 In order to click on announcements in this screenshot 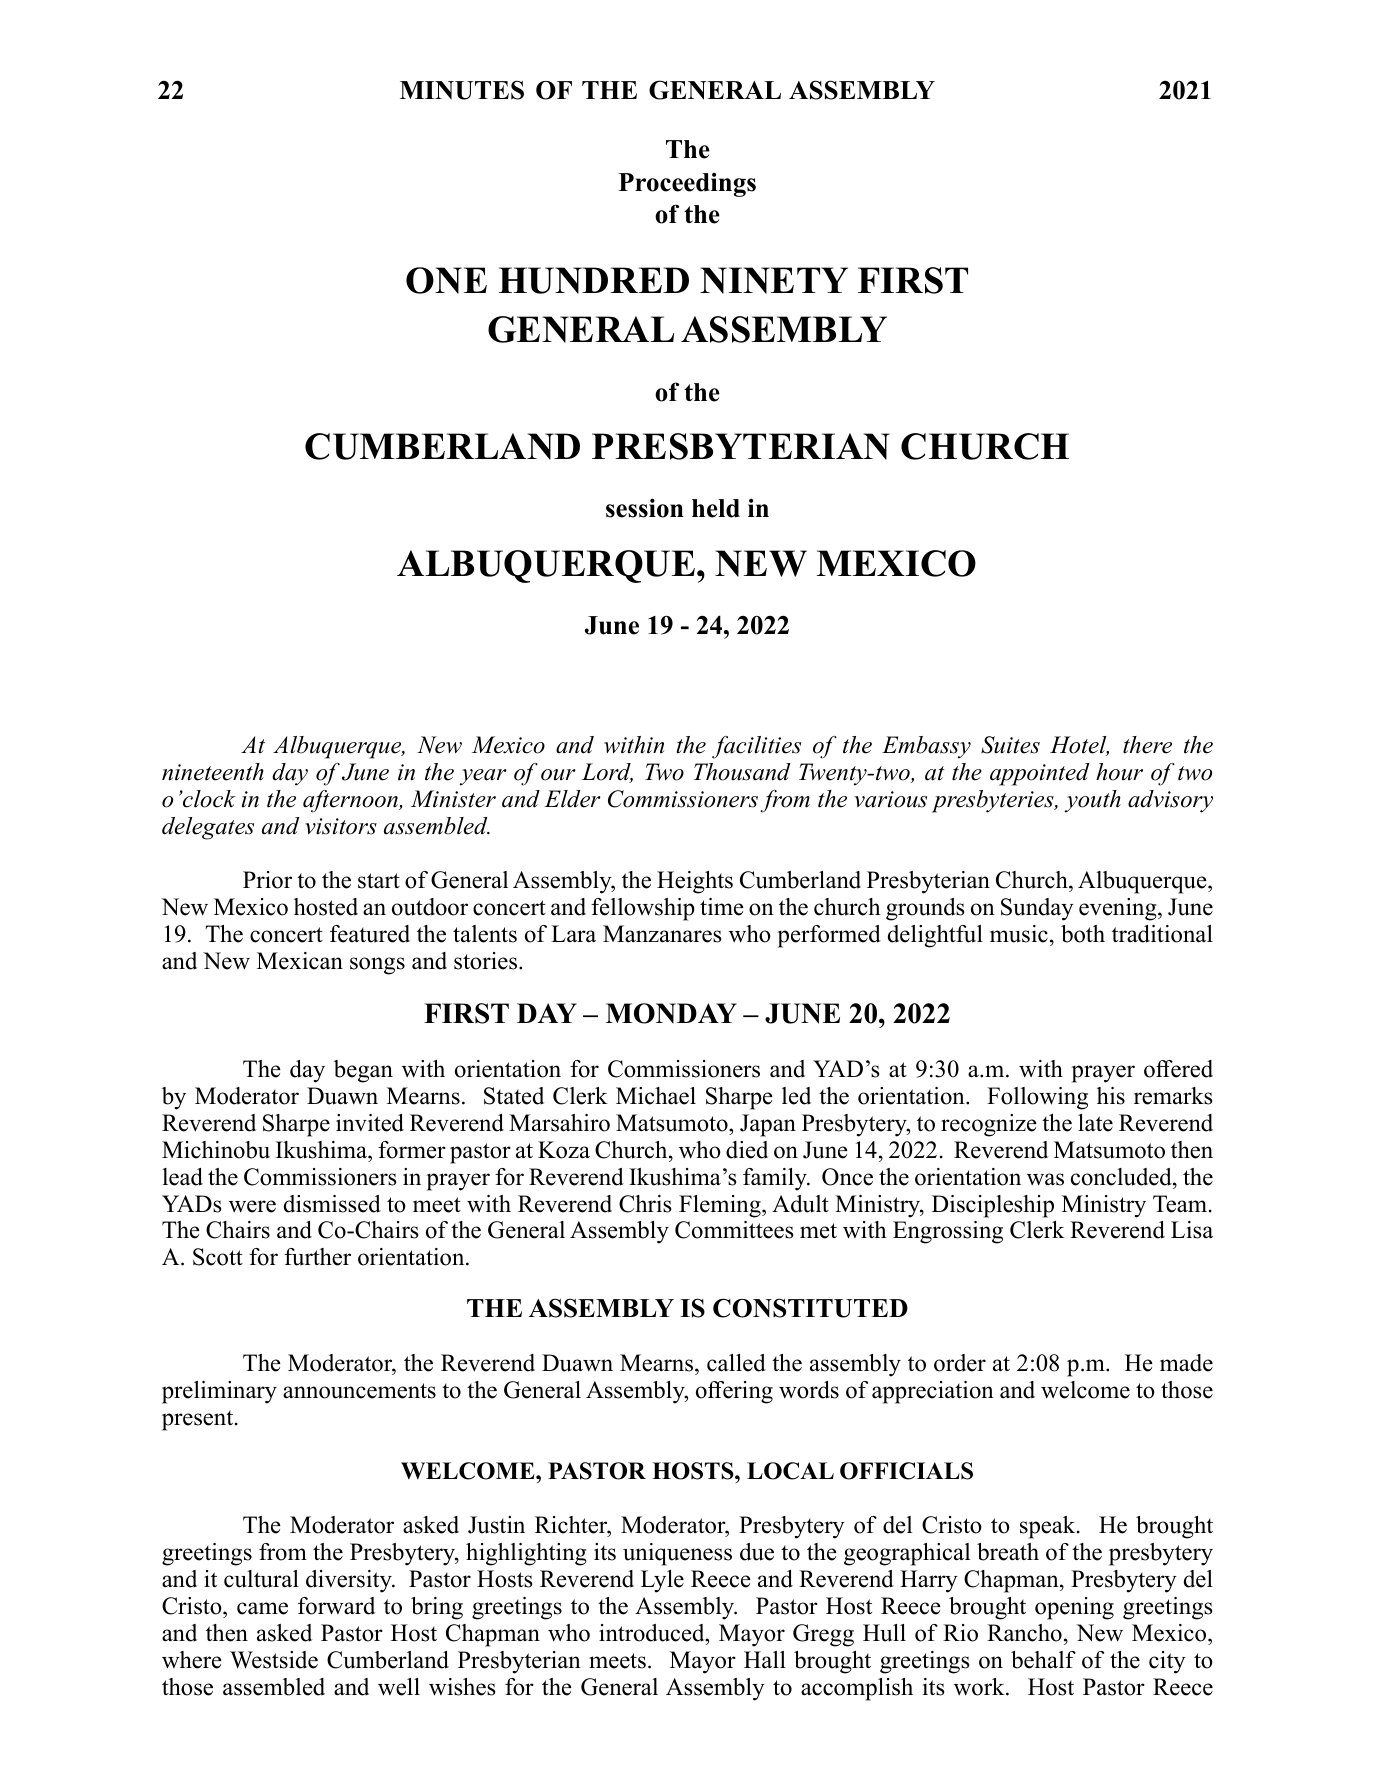, I will do `click(359, 1391)`.
